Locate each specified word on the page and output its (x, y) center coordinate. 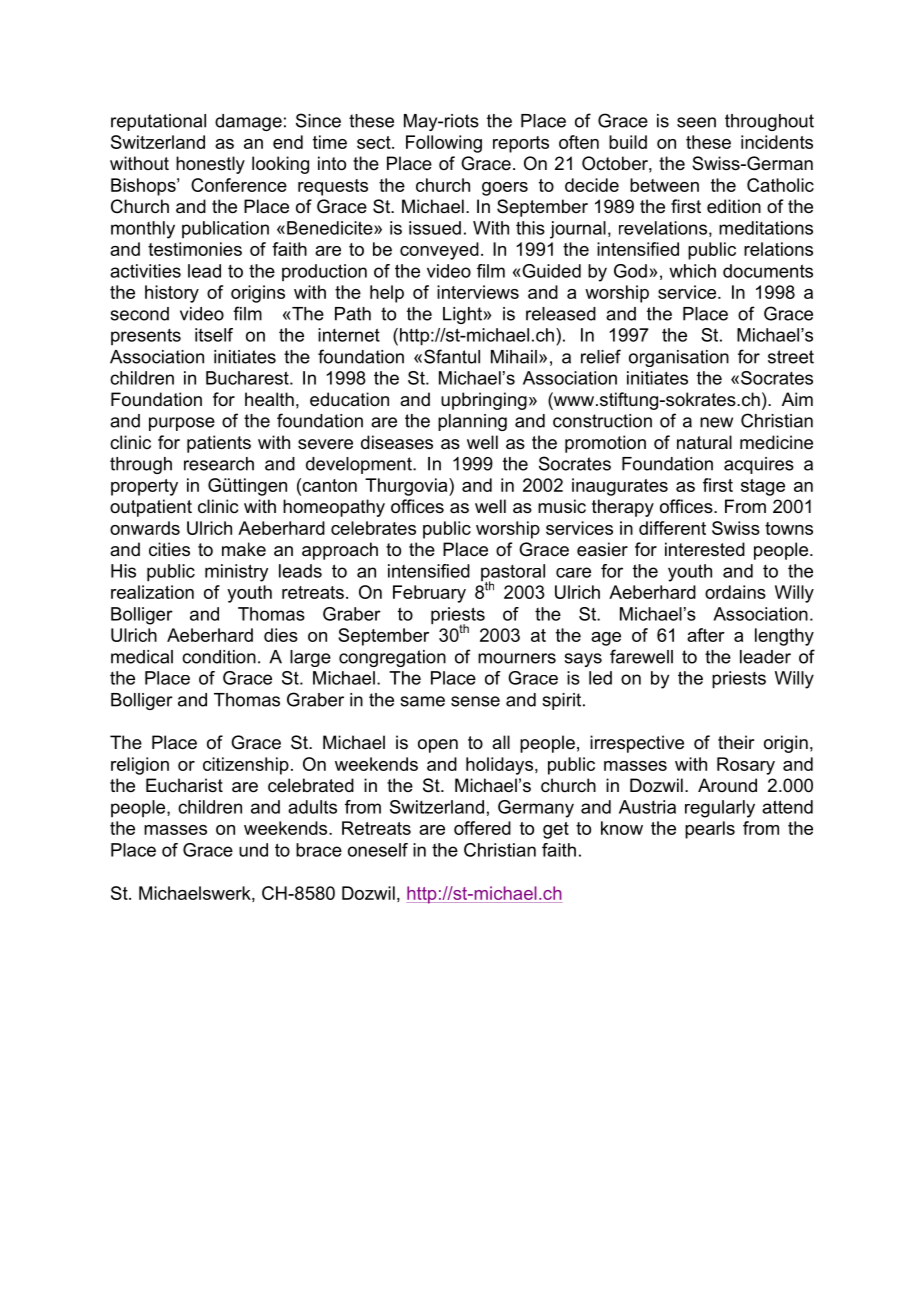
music (562, 506)
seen (696, 122)
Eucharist (184, 785)
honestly (210, 165)
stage (763, 487)
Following (444, 144)
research (219, 464)
